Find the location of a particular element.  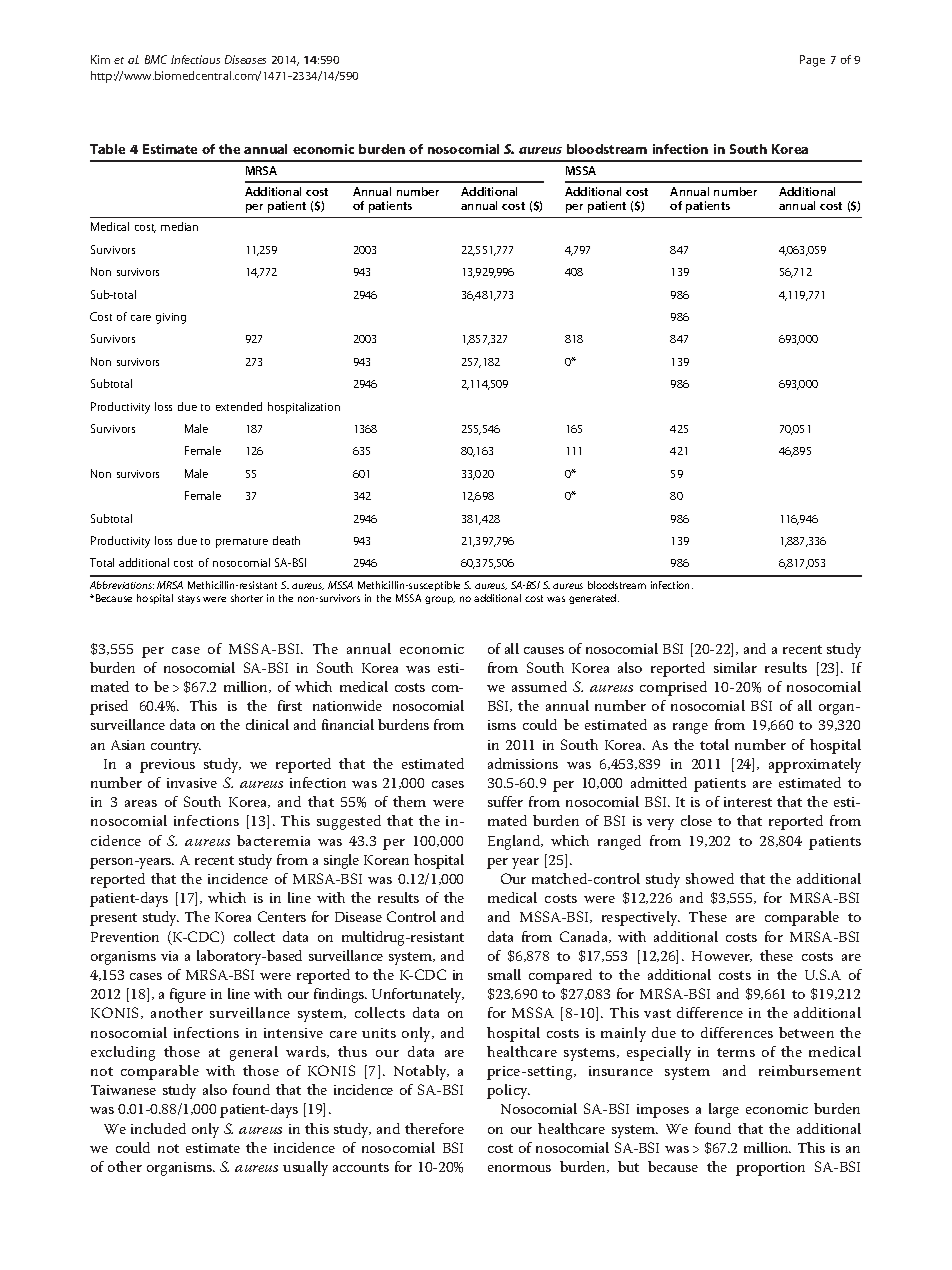

Page is located at coordinates (812, 61).
